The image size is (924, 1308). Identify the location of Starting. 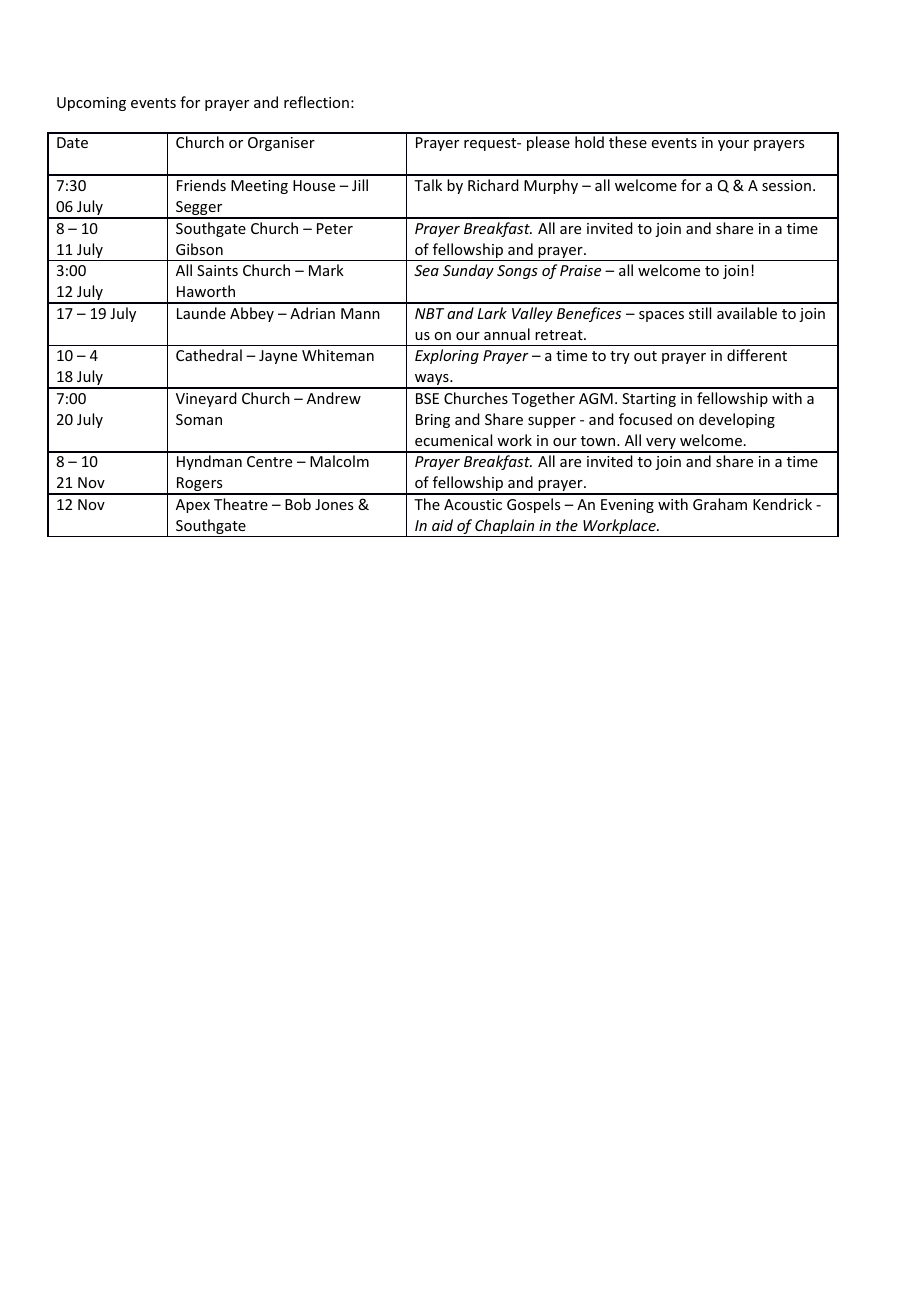
(649, 400).
